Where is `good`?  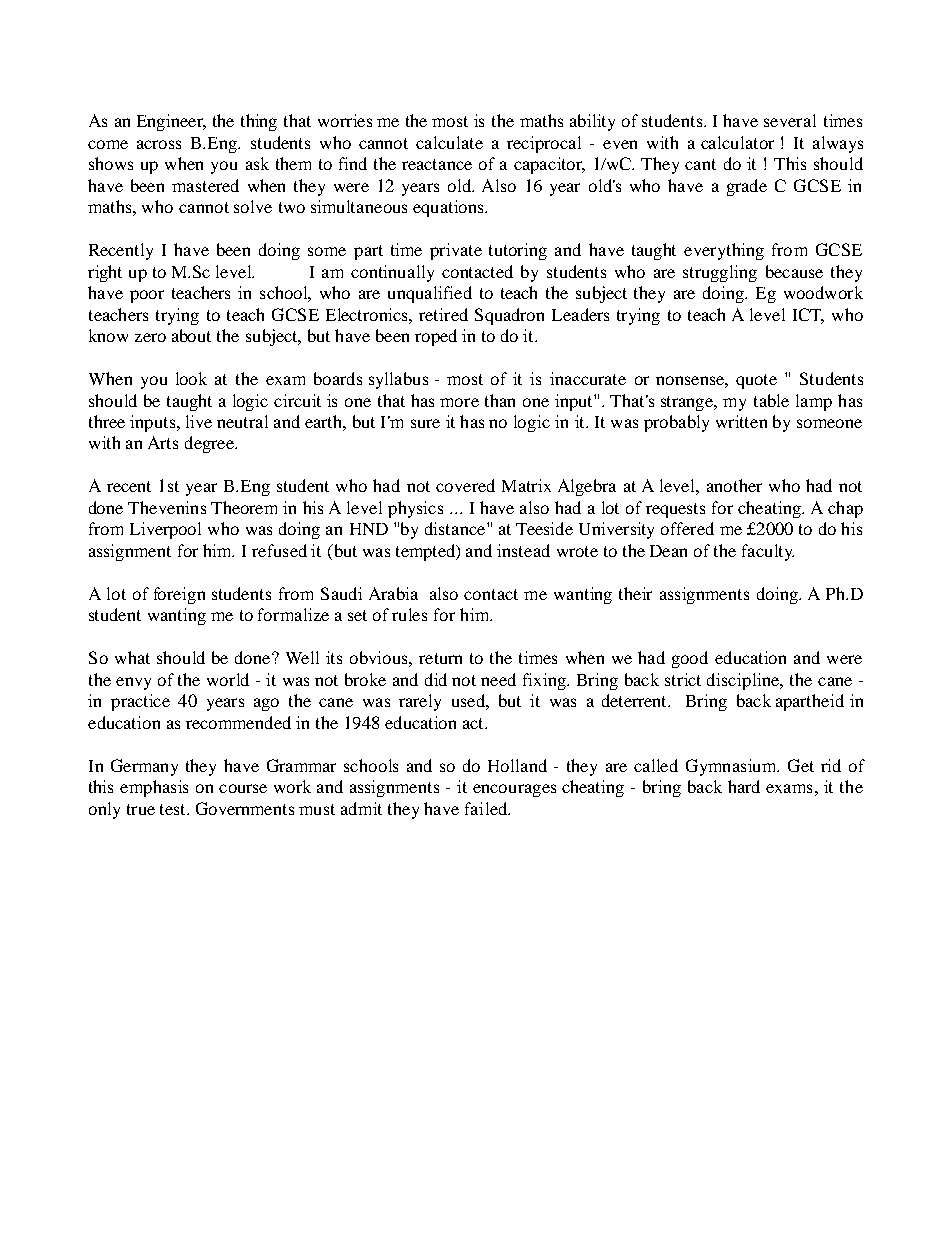 good is located at coordinates (690, 659).
